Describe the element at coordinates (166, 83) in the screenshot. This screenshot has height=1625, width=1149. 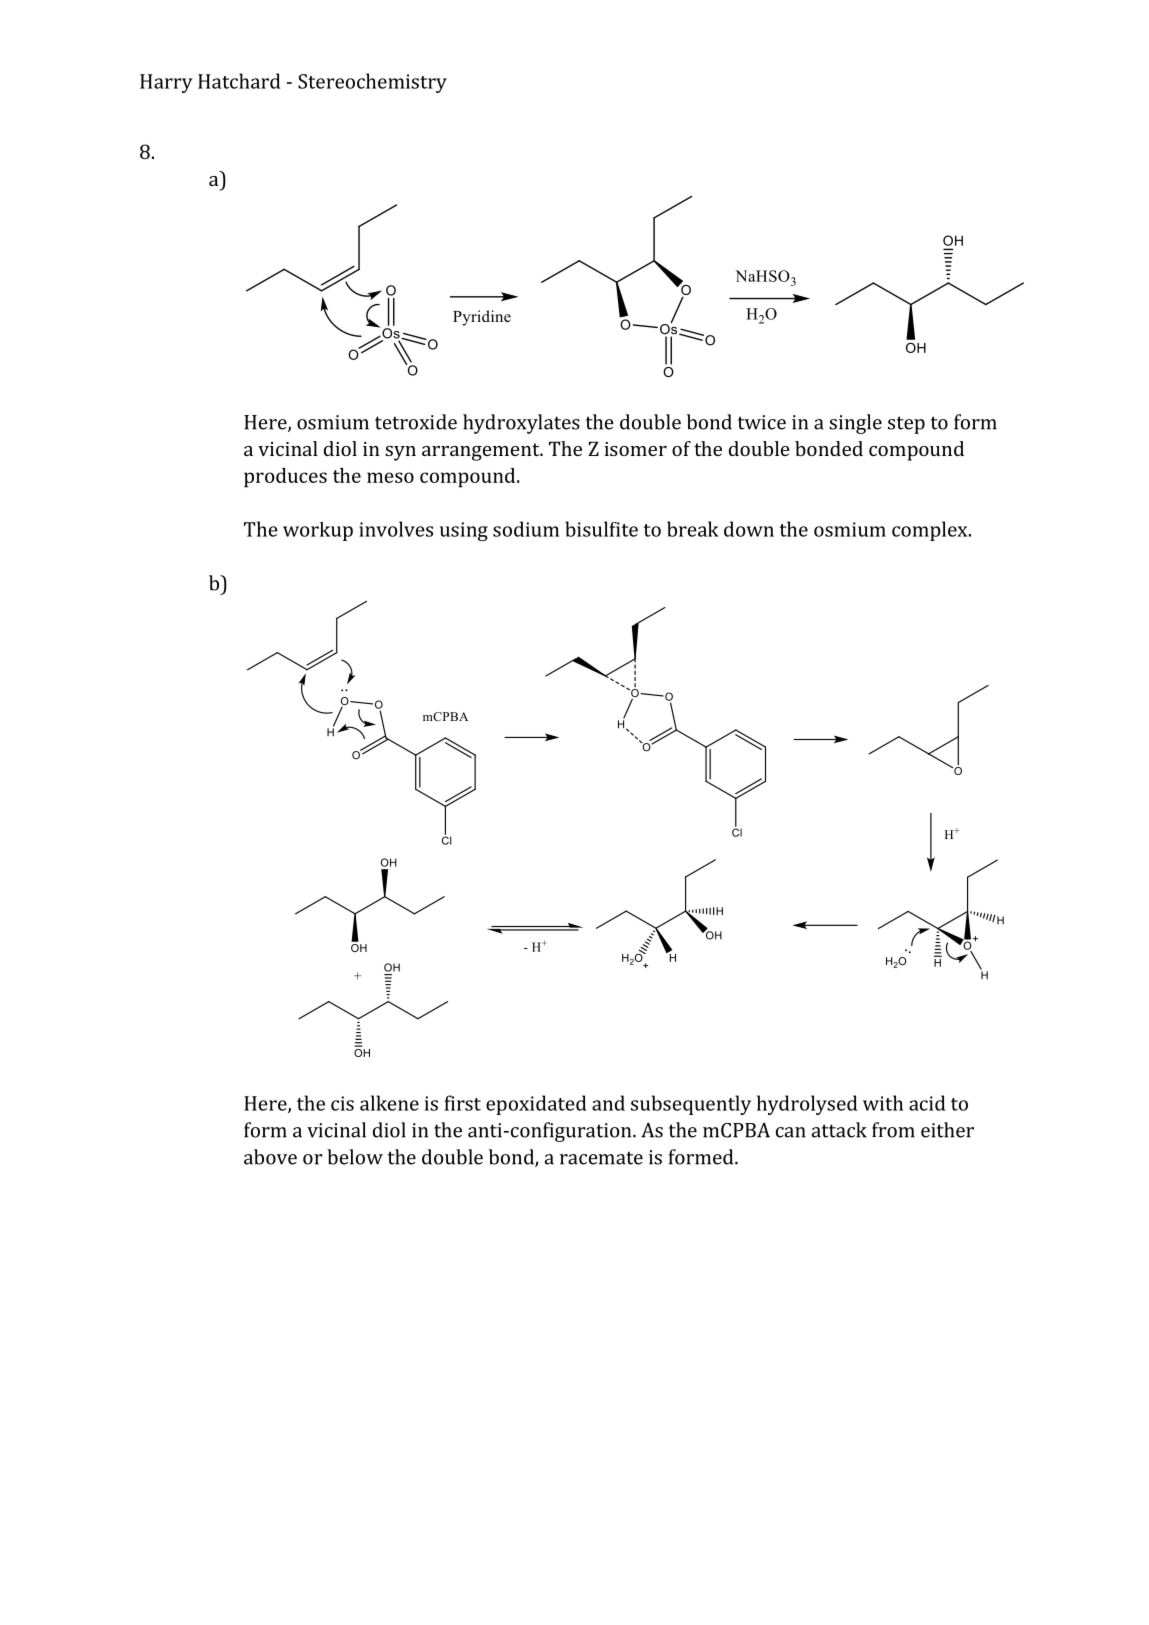
I see `Harry` at that location.
